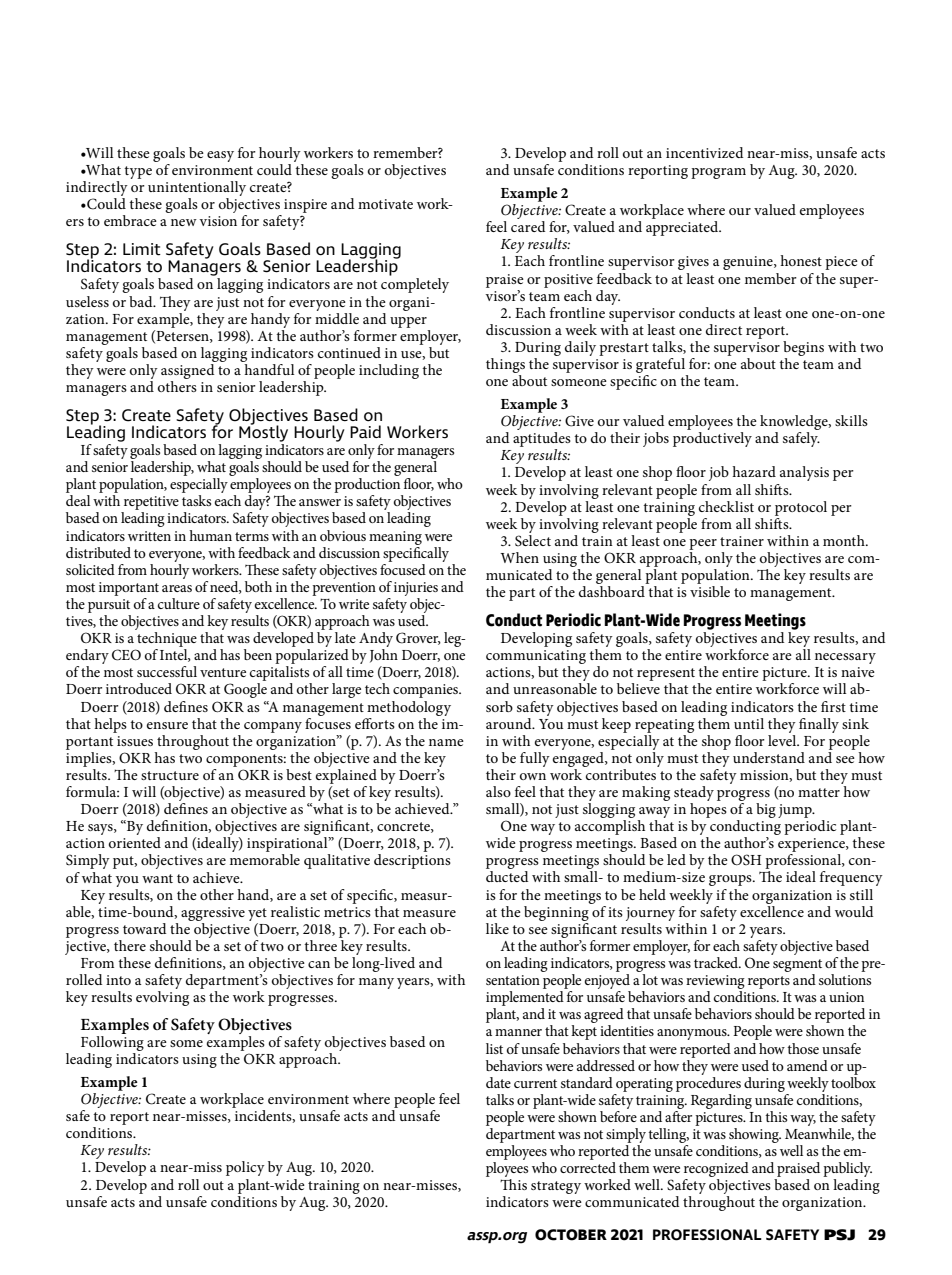 The height and width of the image is (1275, 952). Describe the element at coordinates (412, 861) in the image. I see `descriptions` at that location.
